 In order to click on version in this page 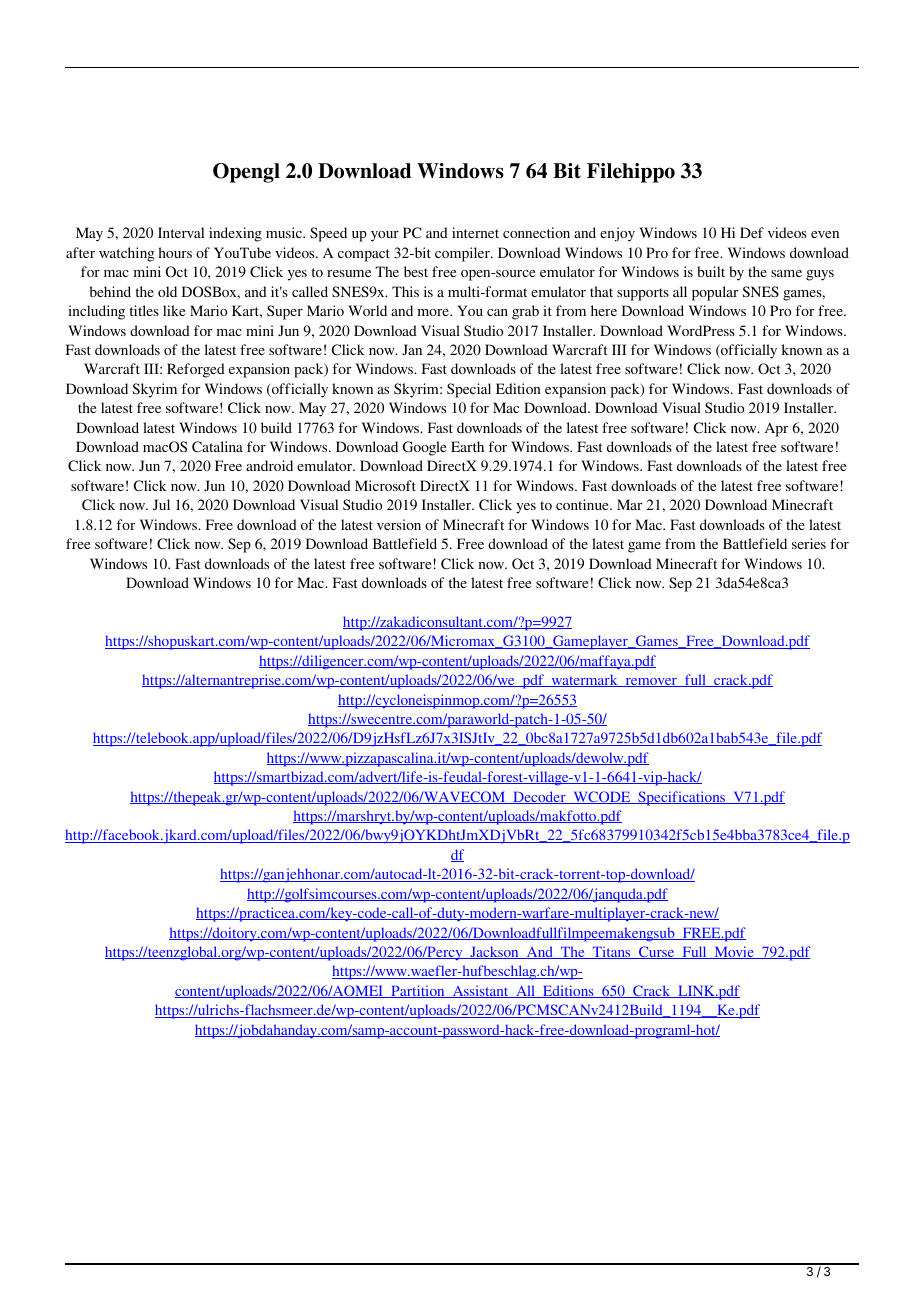, I will do `click(399, 524)`.
